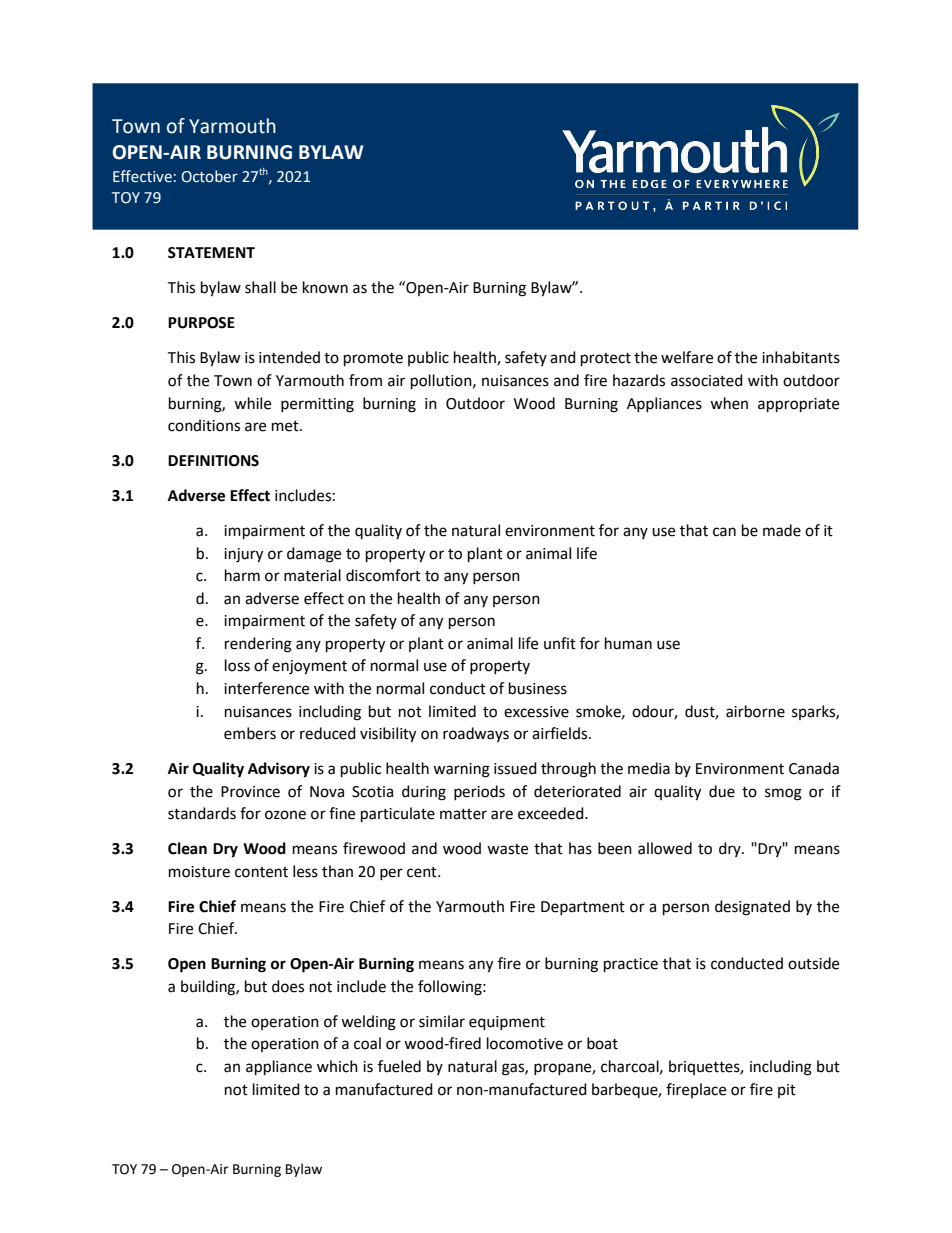  What do you see at coordinates (787, 1091) in the document?
I see `pit` at bounding box center [787, 1091].
